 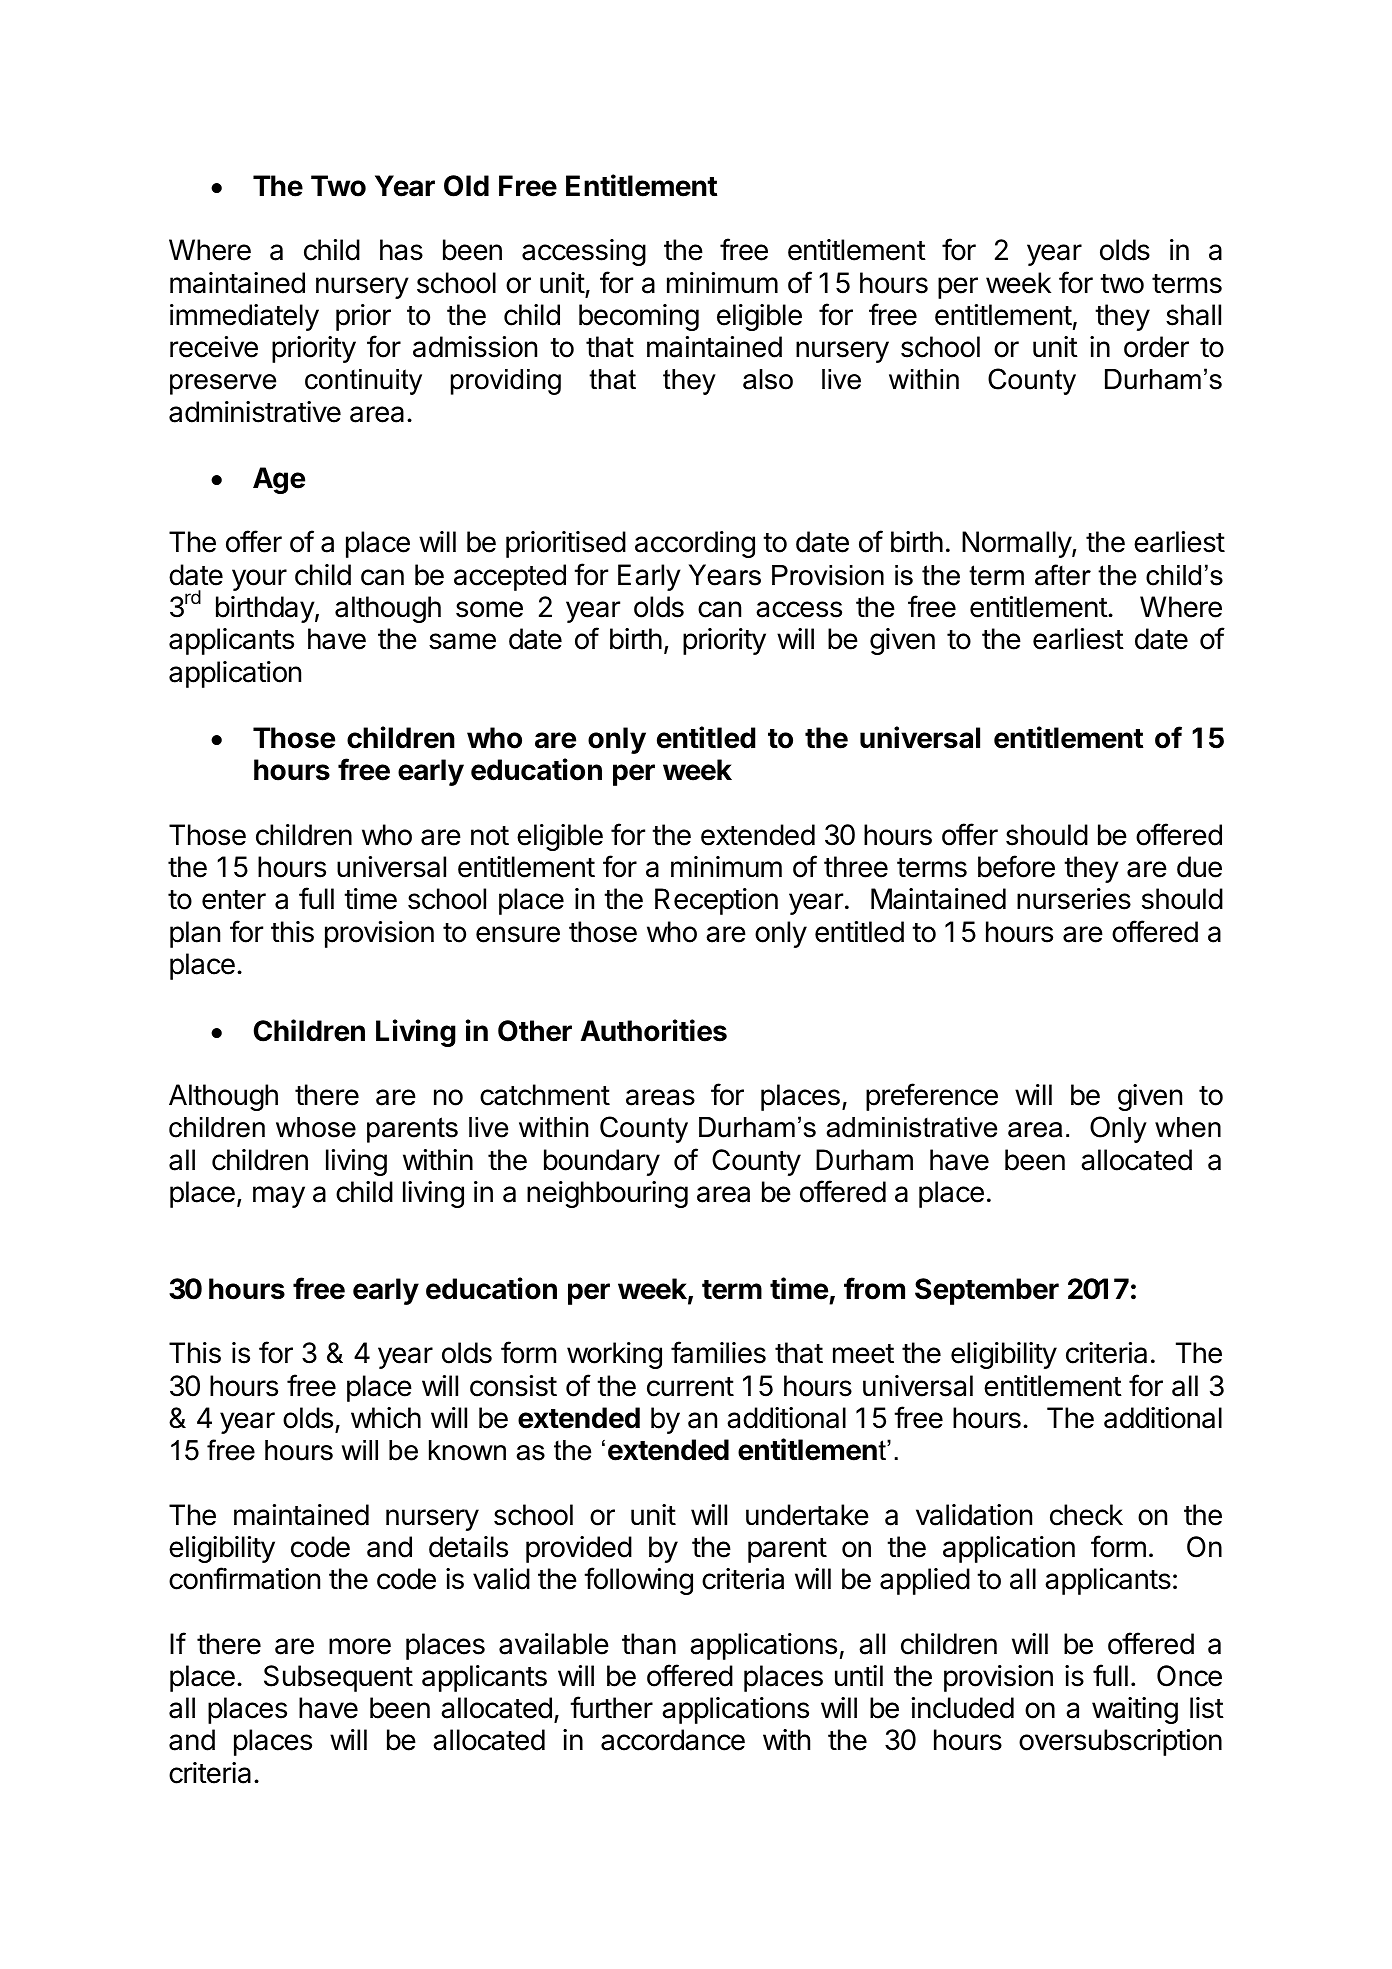 What do you see at coordinates (244, 317) in the document?
I see `immediately` at bounding box center [244, 317].
